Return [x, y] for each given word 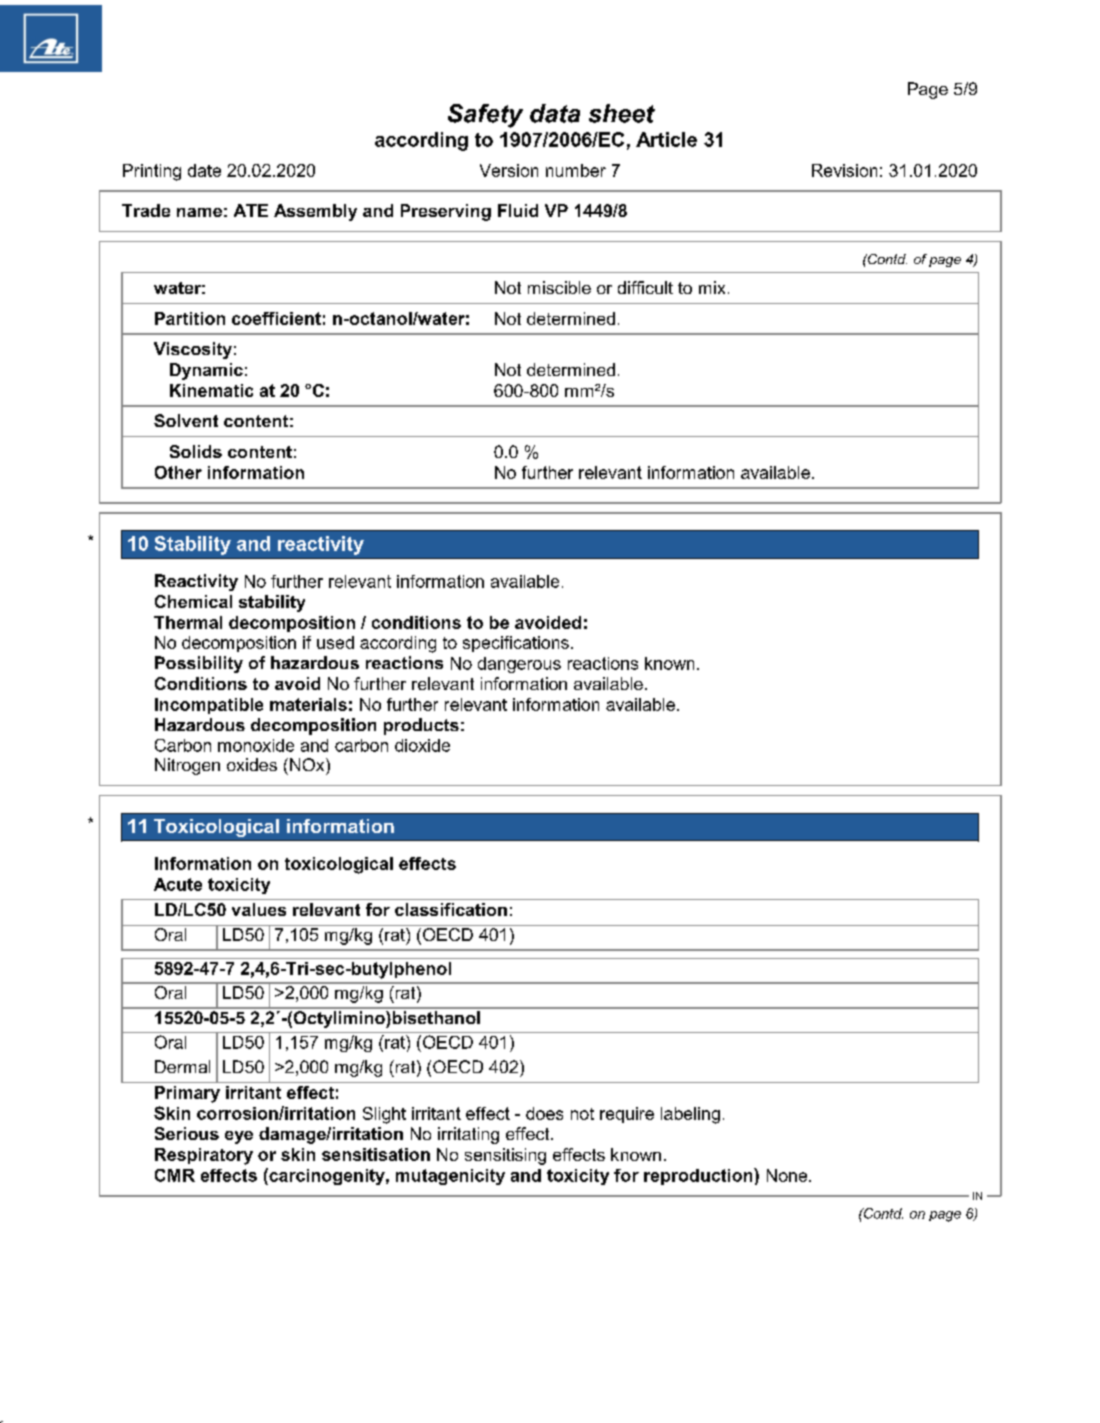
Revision [844, 170]
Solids [196, 451]
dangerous [519, 665]
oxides [252, 764]
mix [712, 287]
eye [239, 1137]
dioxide [422, 745]
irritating [468, 1135]
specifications [516, 644]
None [788, 1175]
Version [509, 170]
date [204, 170]
